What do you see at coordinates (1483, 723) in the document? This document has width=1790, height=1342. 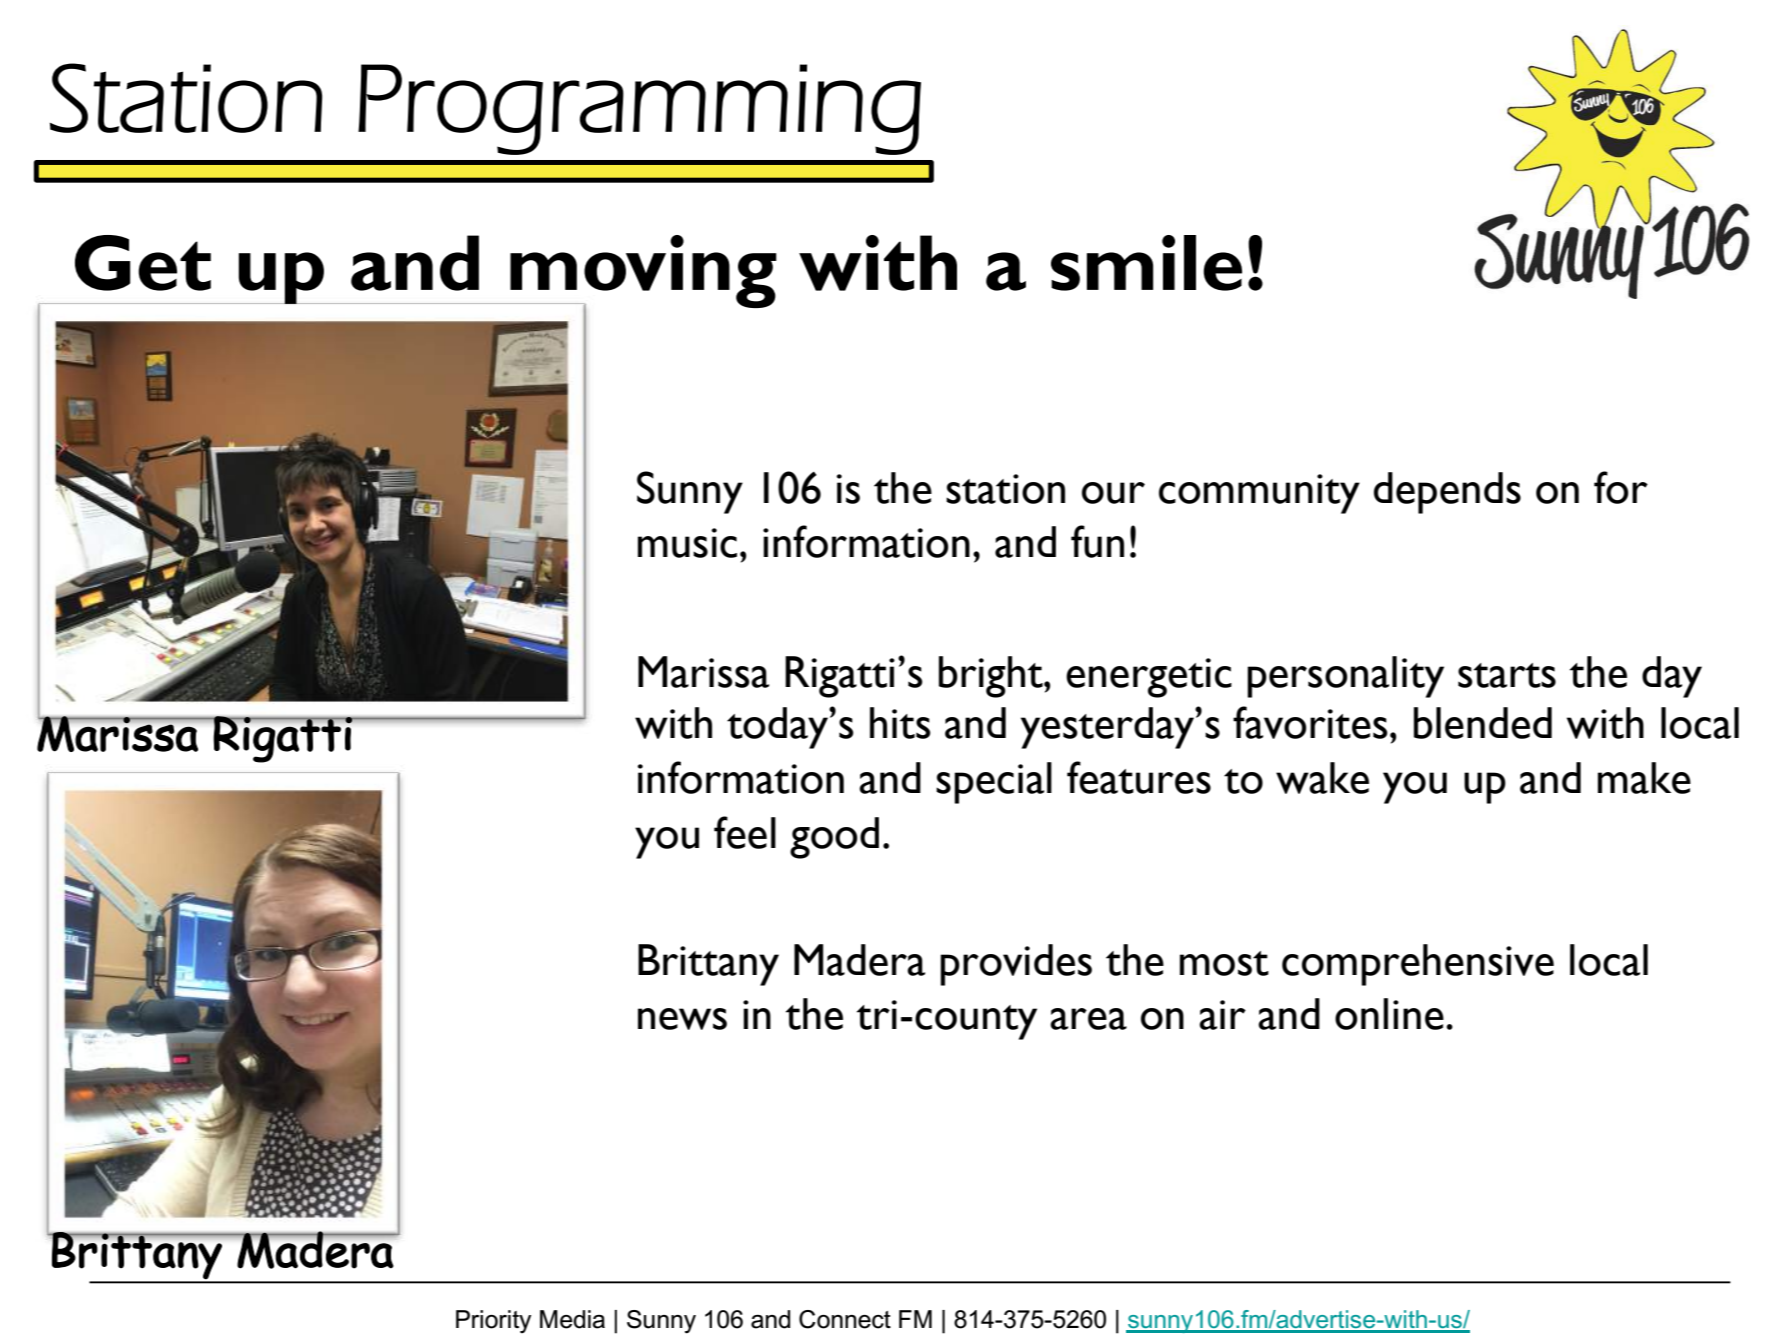 I see `blended` at bounding box center [1483, 723].
